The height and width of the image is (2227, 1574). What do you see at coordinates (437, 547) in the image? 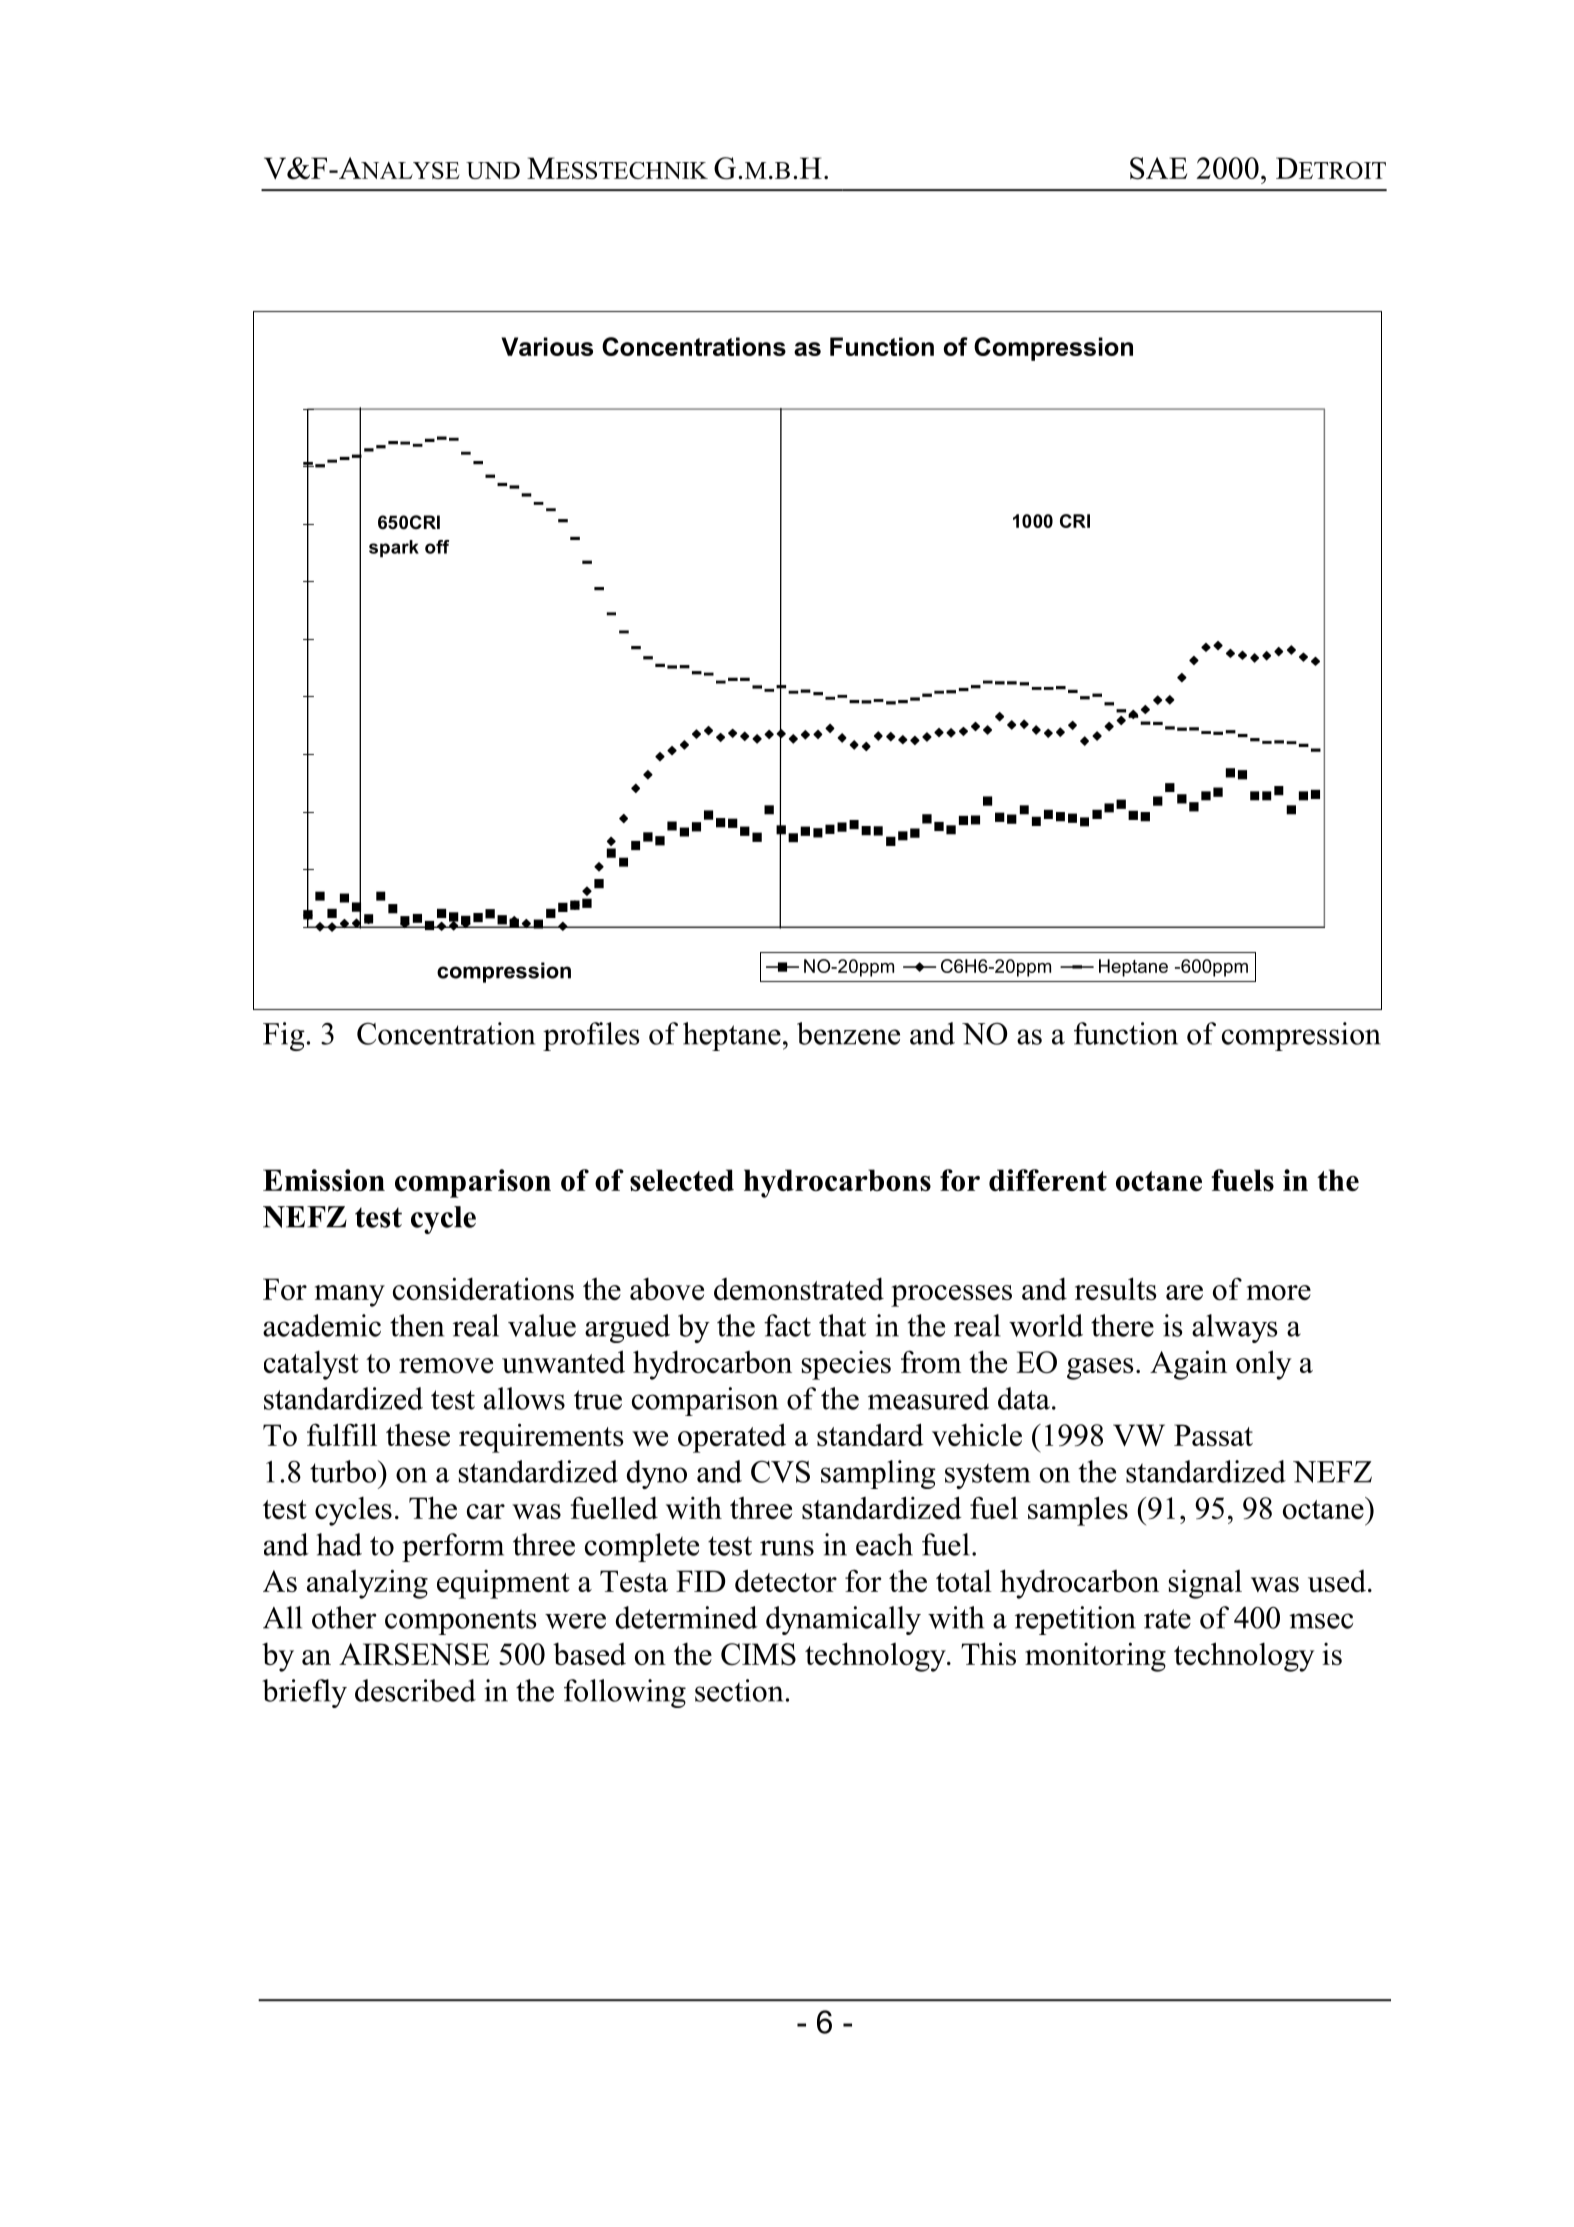
I see `off` at bounding box center [437, 547].
